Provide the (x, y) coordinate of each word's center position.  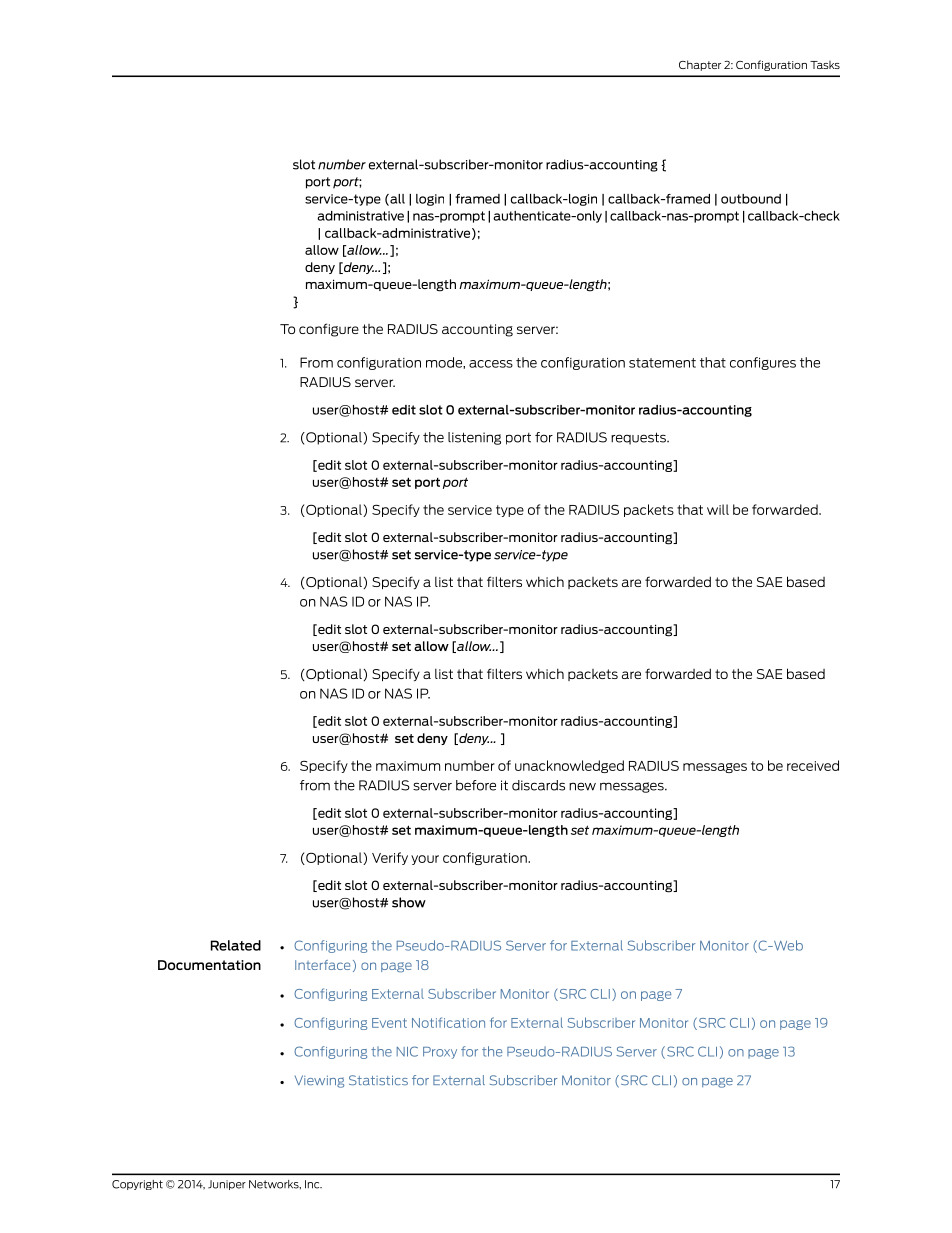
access (491, 364)
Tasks (825, 65)
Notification (448, 1022)
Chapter (700, 65)
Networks (275, 1184)
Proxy (440, 1053)
